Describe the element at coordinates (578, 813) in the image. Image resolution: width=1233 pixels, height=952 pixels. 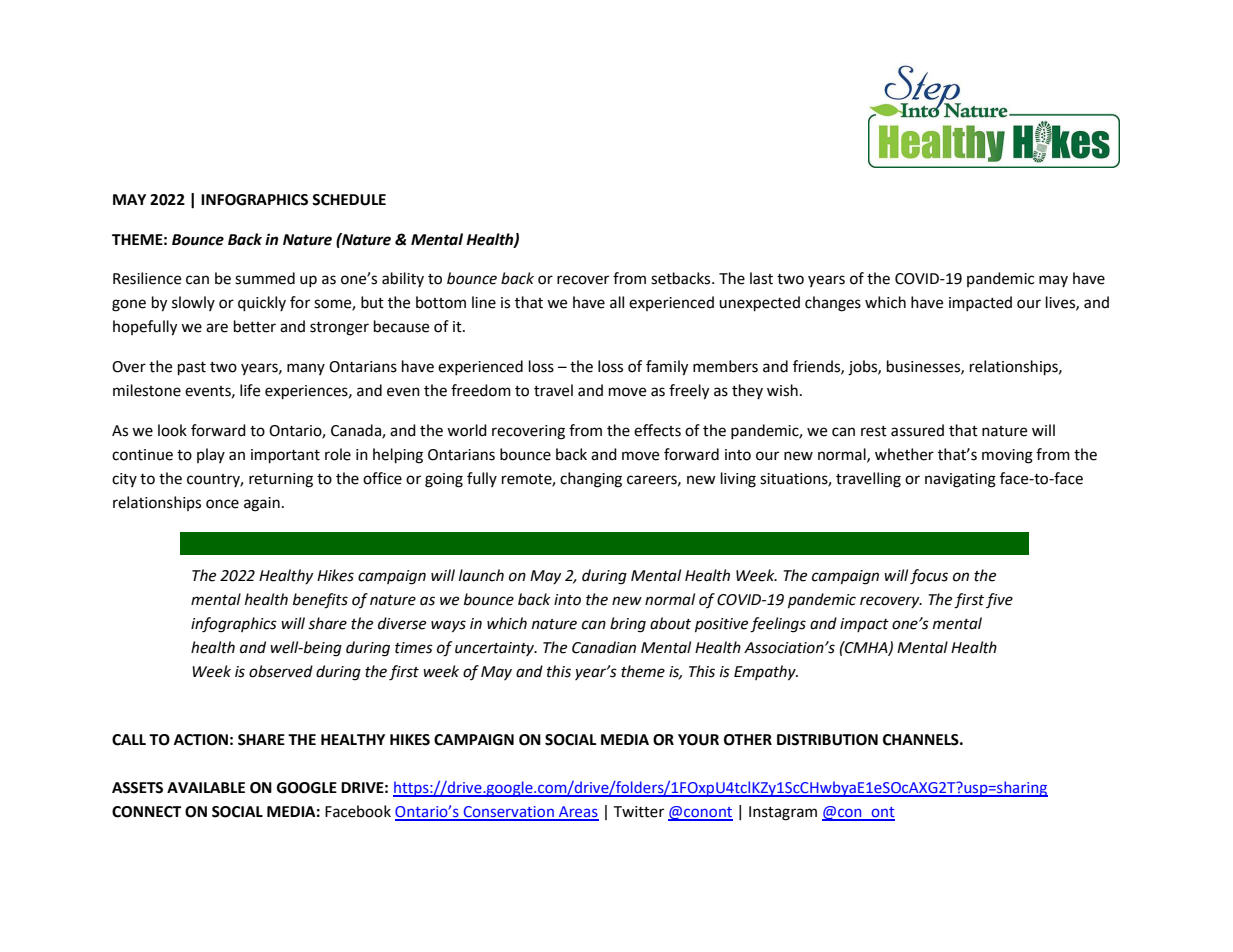
I see `Areas` at that location.
